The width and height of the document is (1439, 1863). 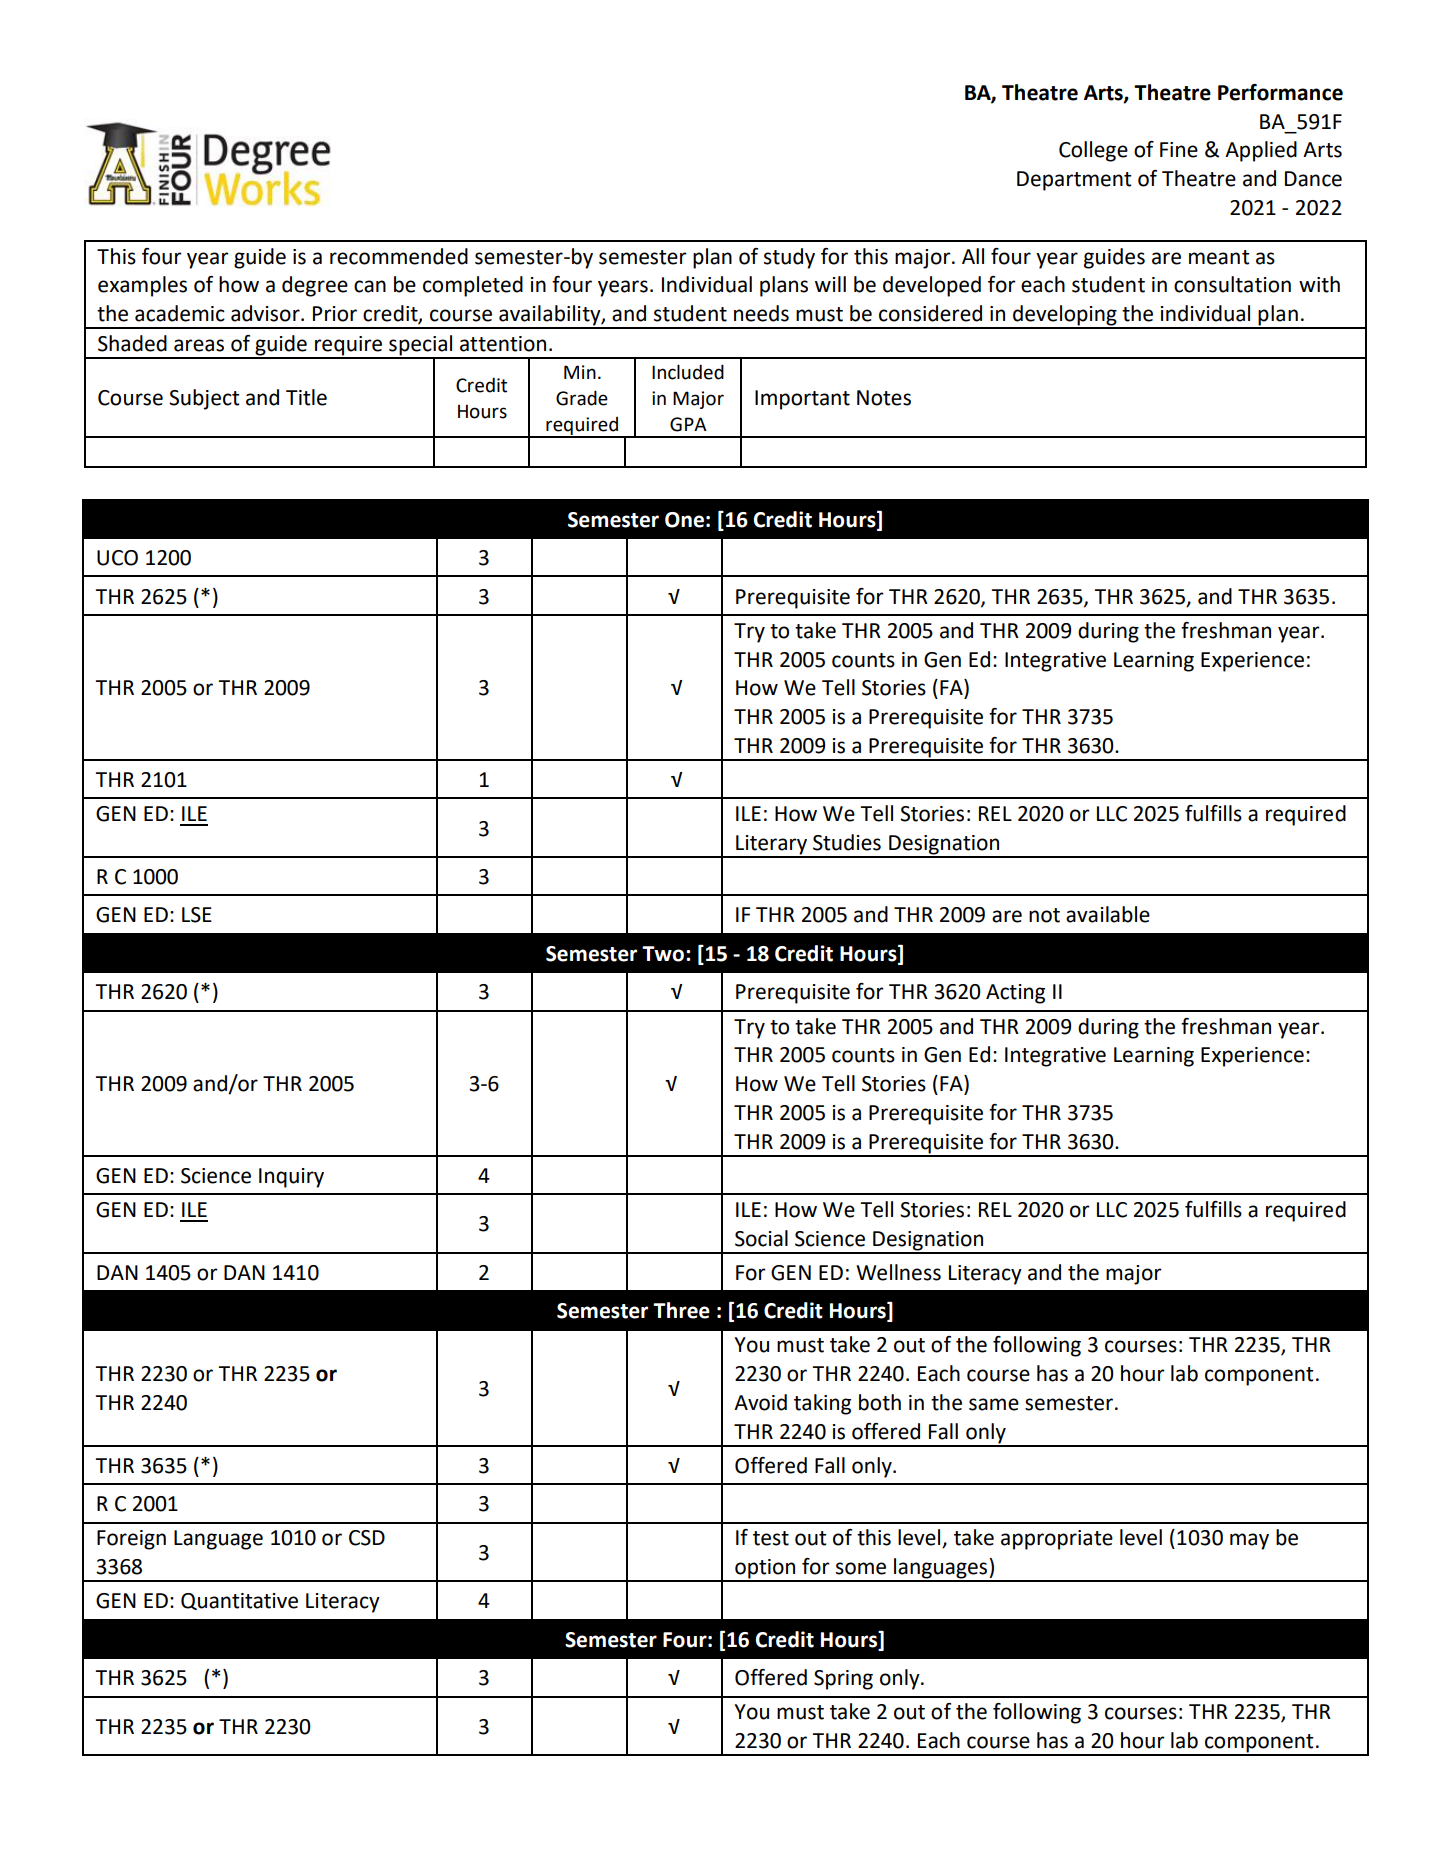 What do you see at coordinates (1179, 150) in the document?
I see `Fine` at bounding box center [1179, 150].
